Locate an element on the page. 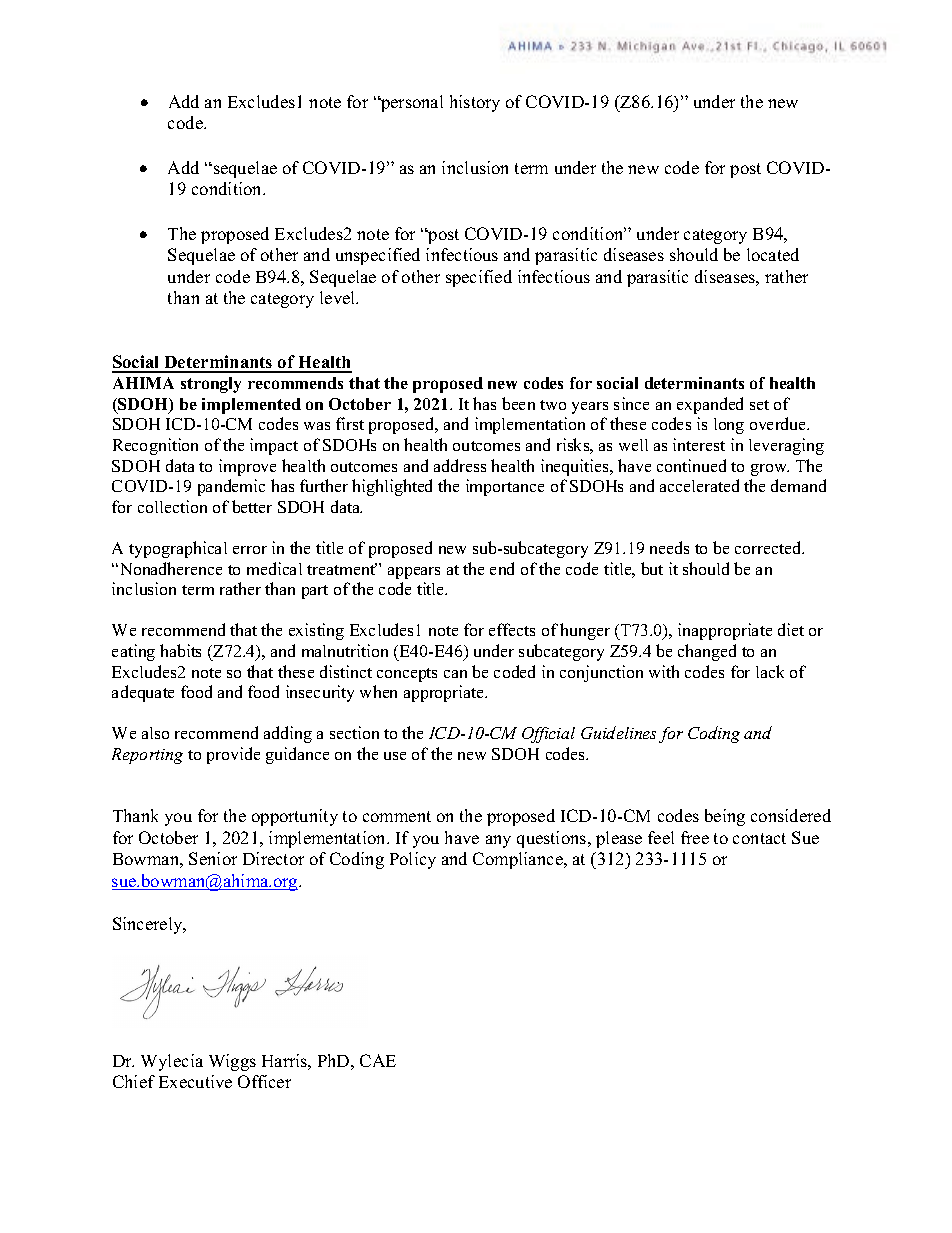 The image size is (952, 1233). any is located at coordinates (498, 841).
